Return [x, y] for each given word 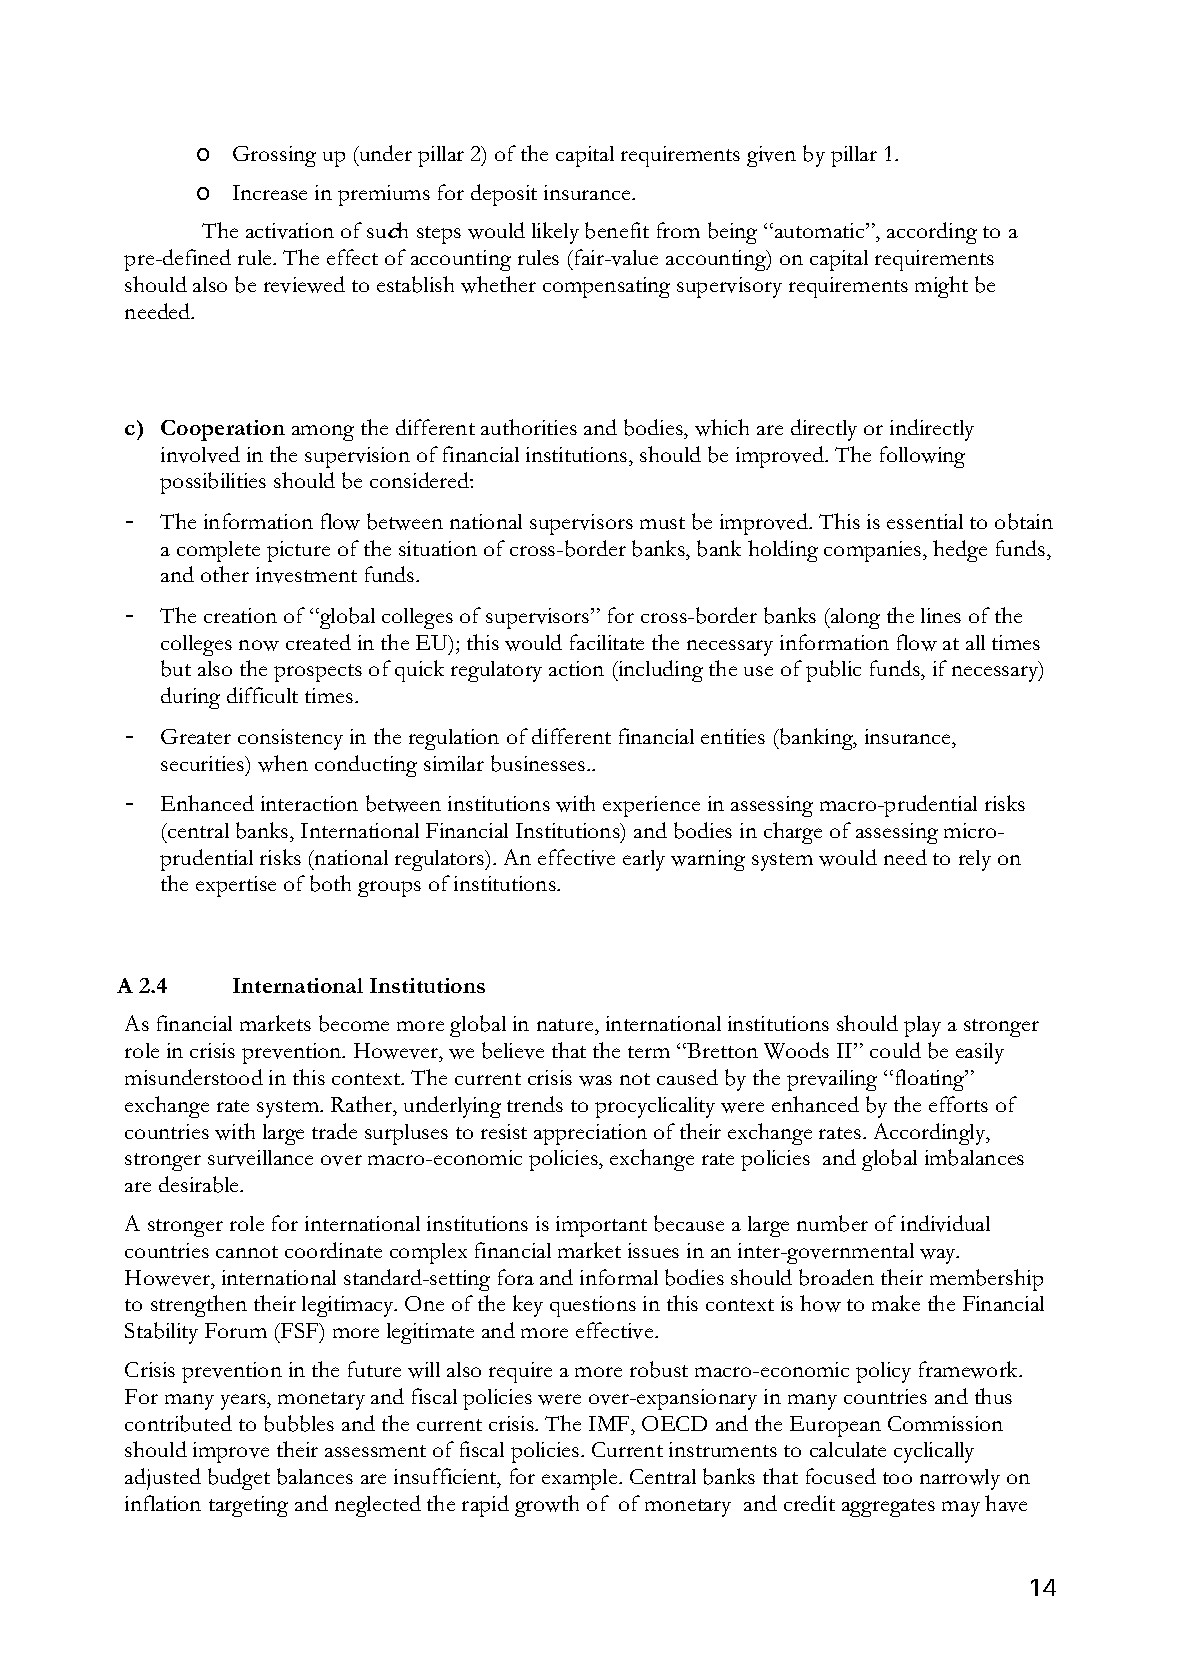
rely [975, 860]
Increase [270, 192]
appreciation [590, 1134]
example [581, 1479]
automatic [821, 230]
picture [298, 551]
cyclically [934, 1452]
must [662, 523]
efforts [958, 1104]
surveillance [260, 1158]
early [644, 860]
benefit [617, 230]
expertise [236, 886]
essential [925, 521]
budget [239, 1479]
